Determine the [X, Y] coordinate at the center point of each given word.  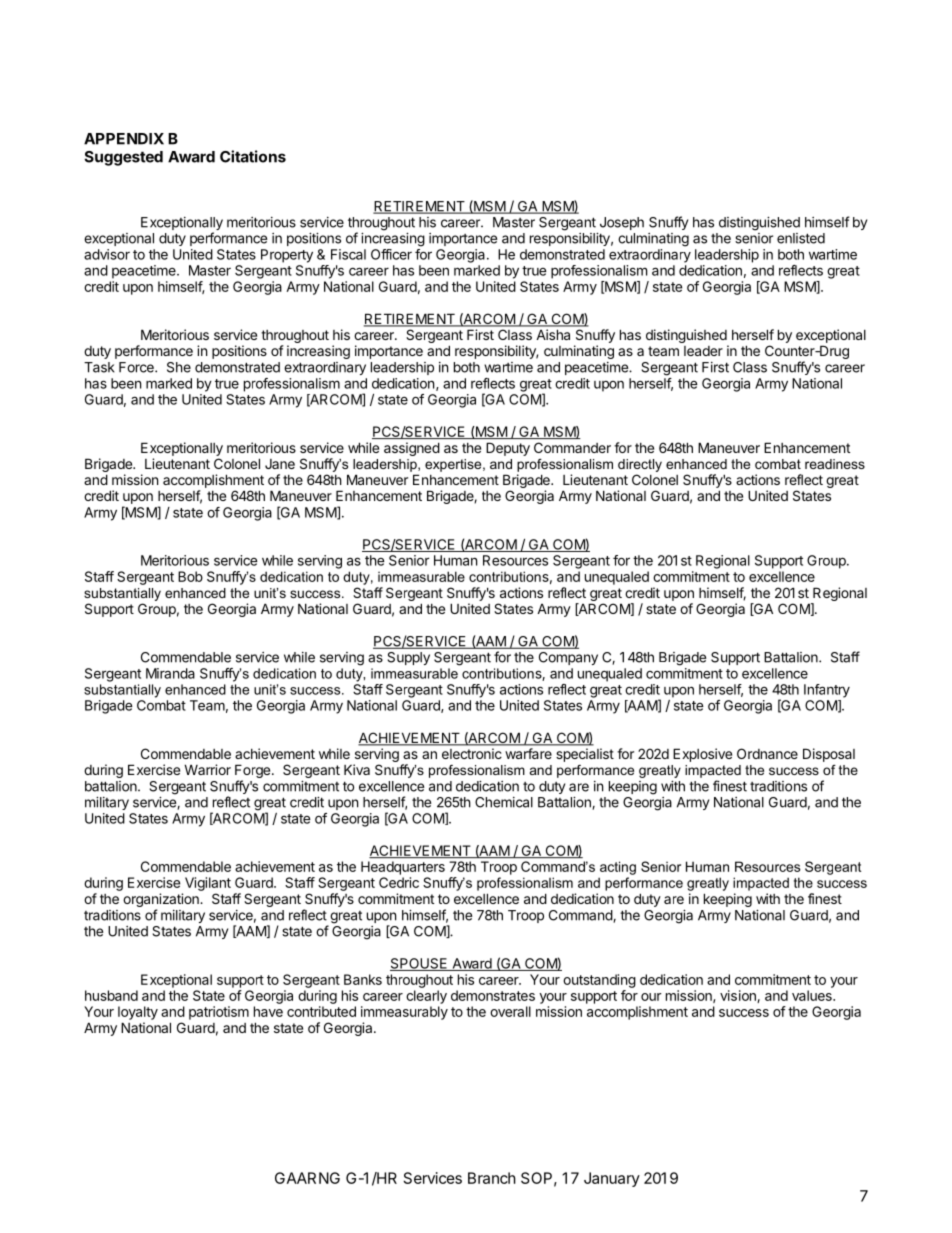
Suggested [123, 158]
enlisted [801, 238]
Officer [391, 254]
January [612, 1179]
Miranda [170, 673]
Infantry [827, 691]
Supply [408, 658]
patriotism [219, 1013]
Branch [492, 1178]
